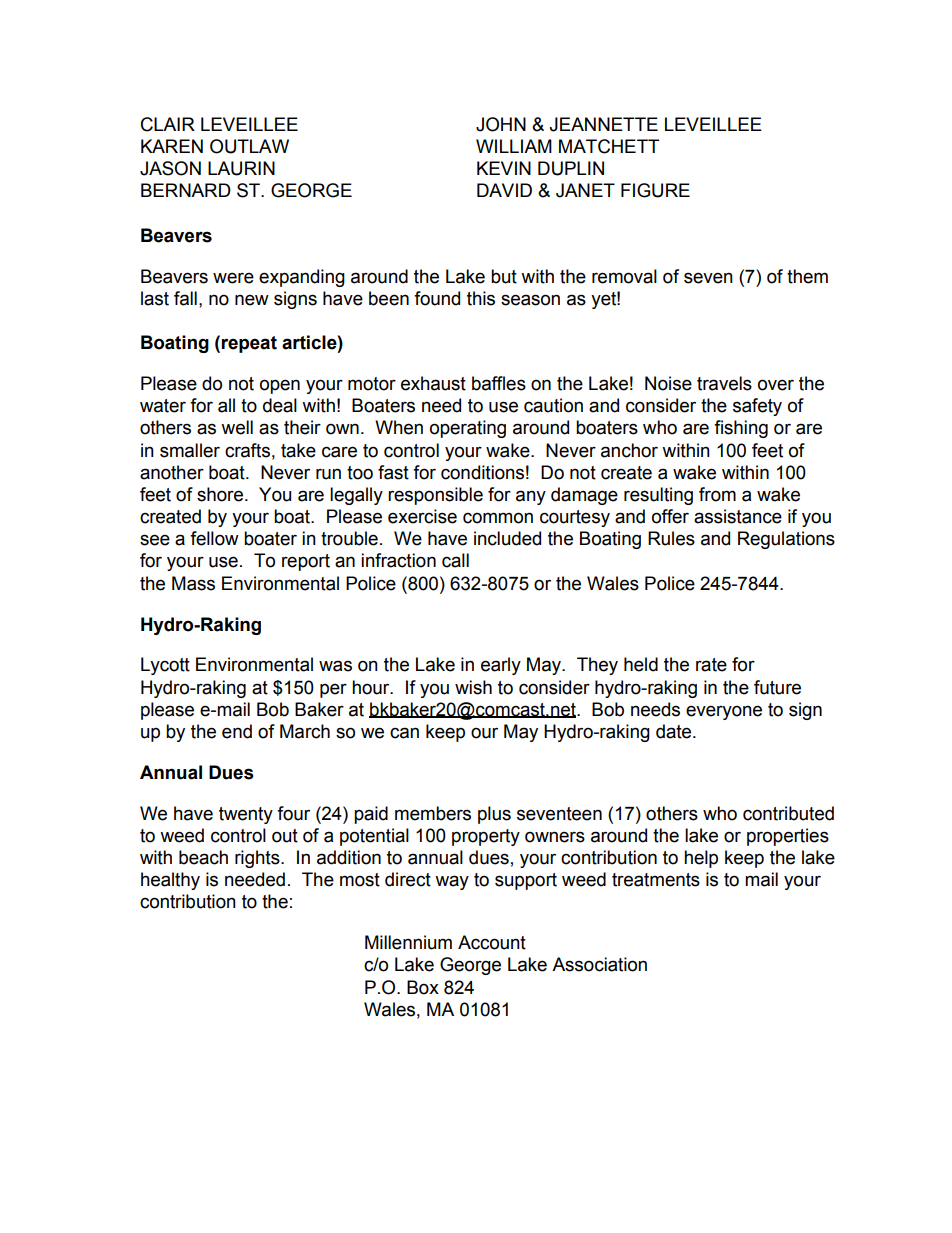 This screenshot has height=1233, width=952. Describe the element at coordinates (249, 146) in the screenshot. I see `OUTLAW` at that location.
